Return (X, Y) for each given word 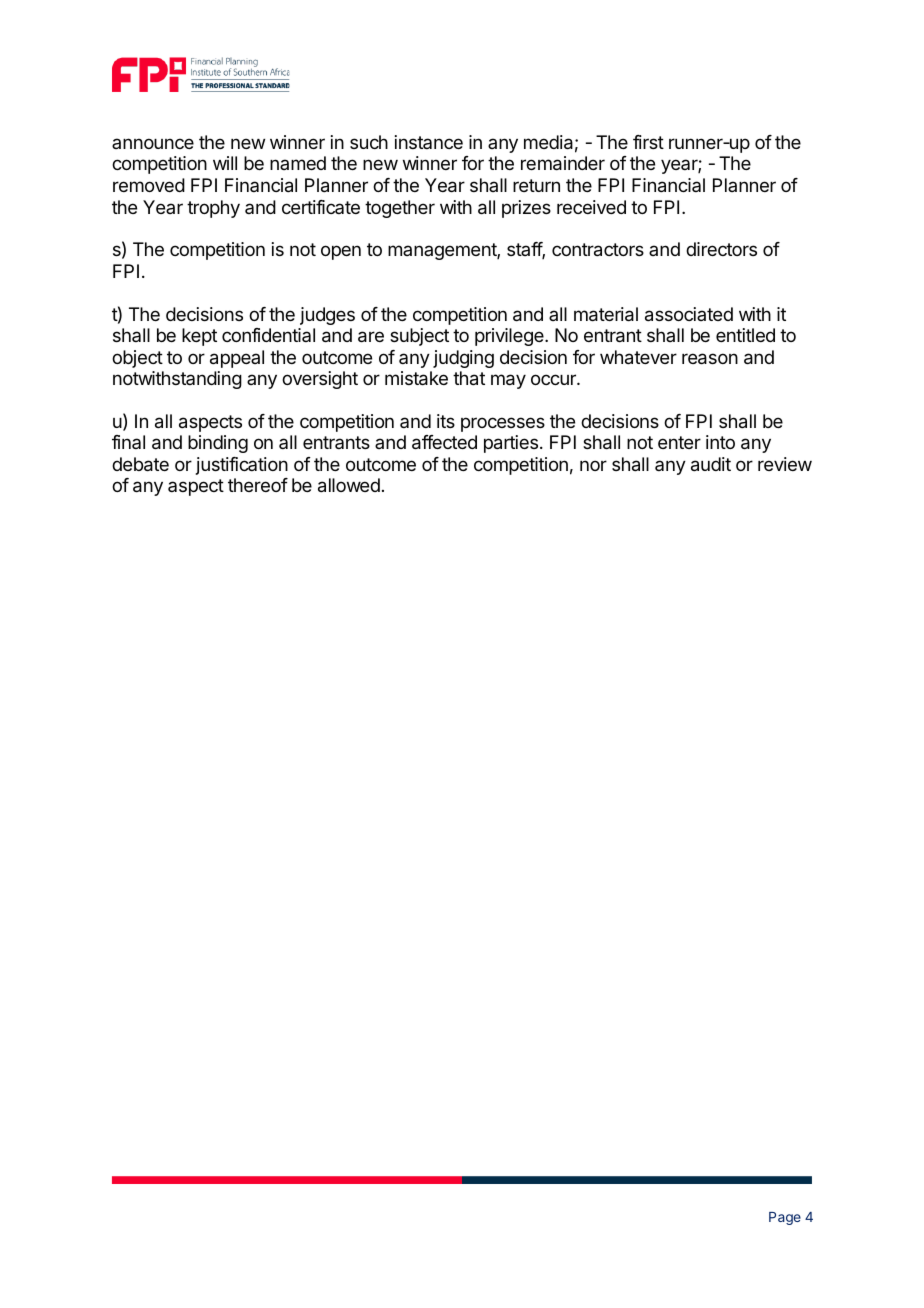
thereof (258, 485)
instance (429, 142)
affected (444, 442)
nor (593, 465)
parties (511, 444)
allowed (349, 485)
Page (785, 1218)
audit (711, 464)
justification (242, 466)
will (225, 163)
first (648, 142)
